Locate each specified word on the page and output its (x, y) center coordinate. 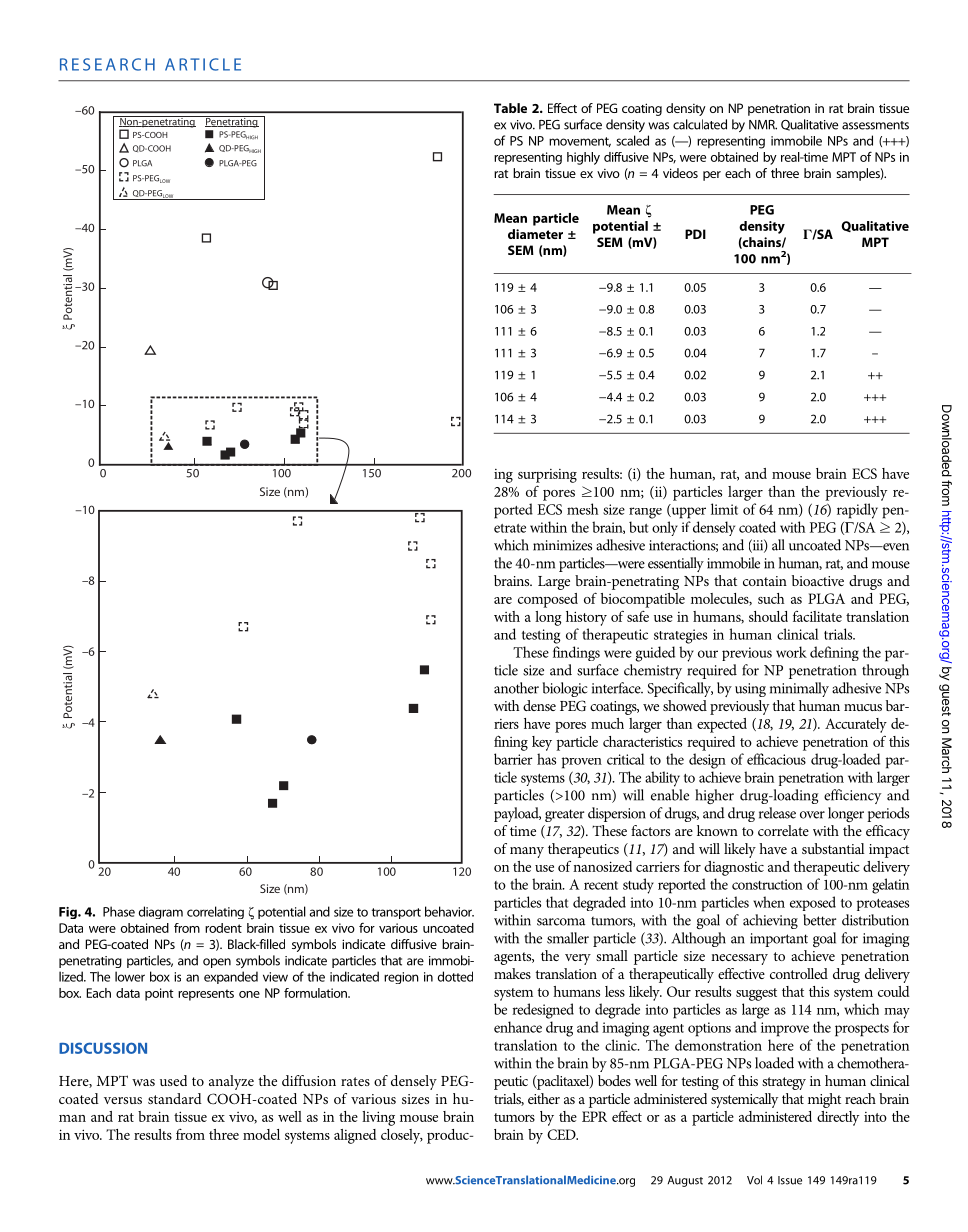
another (516, 688)
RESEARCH (107, 64)
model (261, 1134)
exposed (813, 903)
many (527, 852)
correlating (215, 912)
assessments (875, 125)
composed (548, 600)
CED (562, 1134)
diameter (535, 234)
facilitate (817, 616)
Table (510, 108)
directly (838, 1118)
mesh (582, 509)
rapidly (857, 511)
